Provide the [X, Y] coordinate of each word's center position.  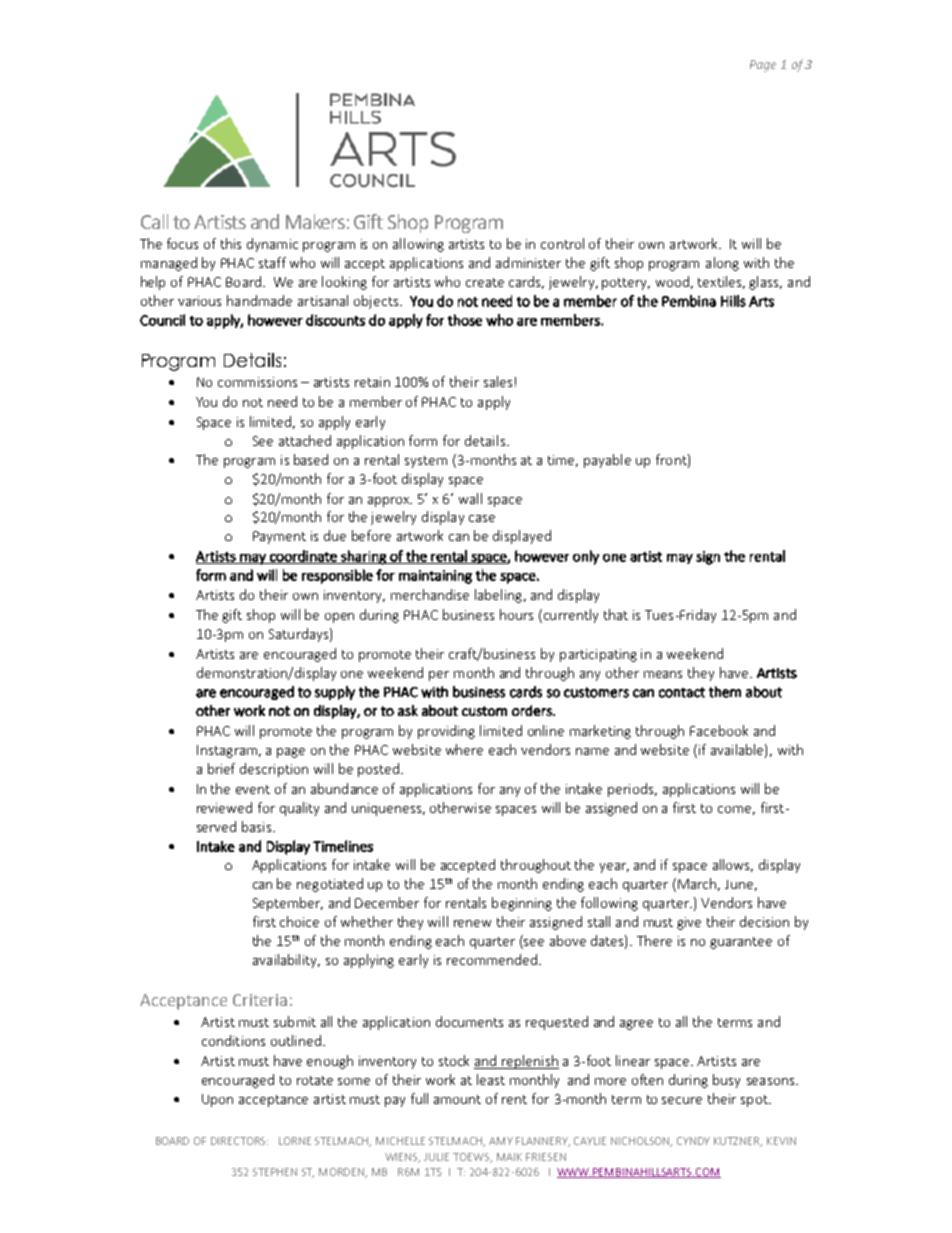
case [482, 518]
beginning [522, 904]
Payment [279, 537]
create [485, 282]
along [722, 264]
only [586, 557]
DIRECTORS [239, 1141]
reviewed [224, 807]
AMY [501, 1141]
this [231, 243]
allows [733, 865]
